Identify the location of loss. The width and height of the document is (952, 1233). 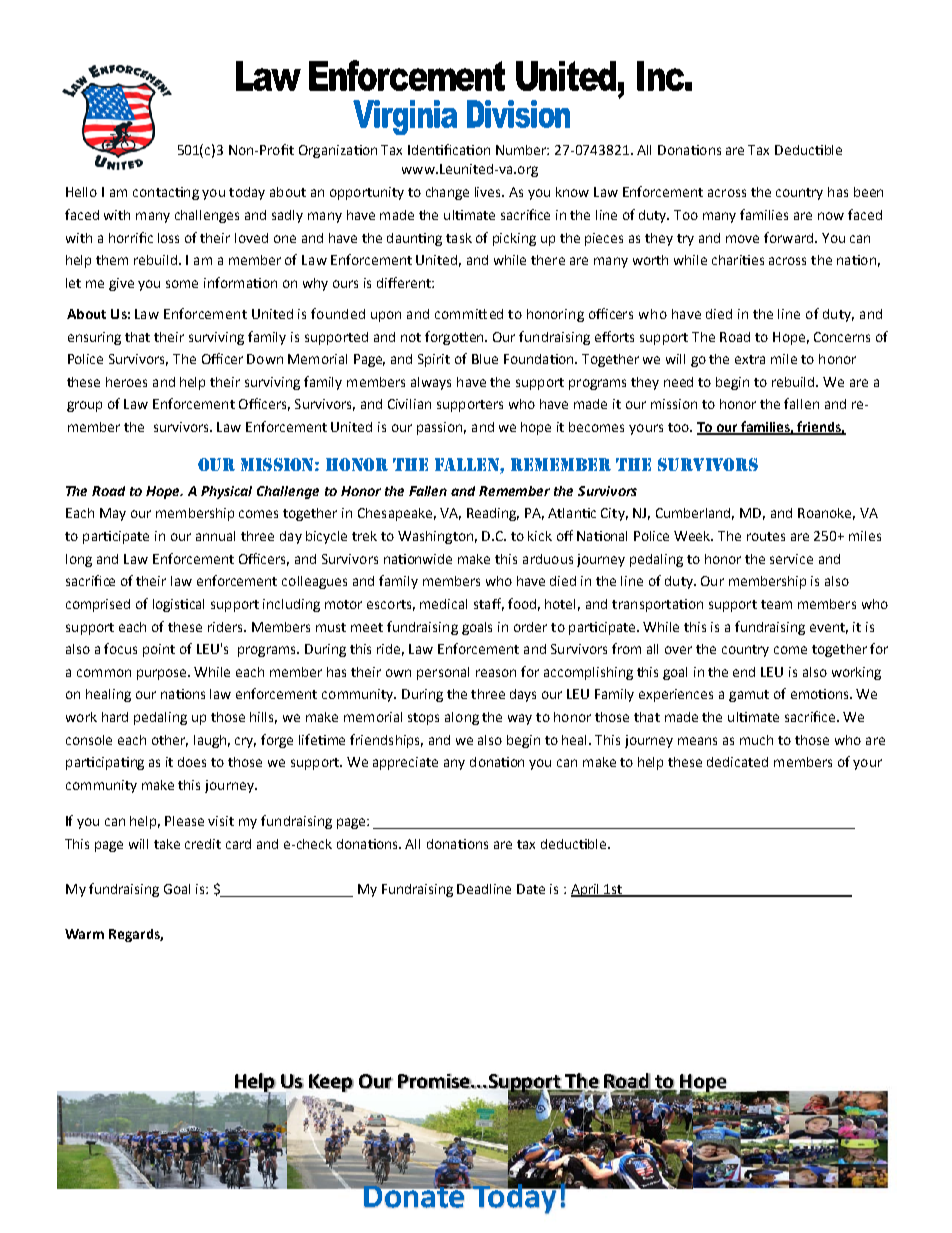
(168, 238).
